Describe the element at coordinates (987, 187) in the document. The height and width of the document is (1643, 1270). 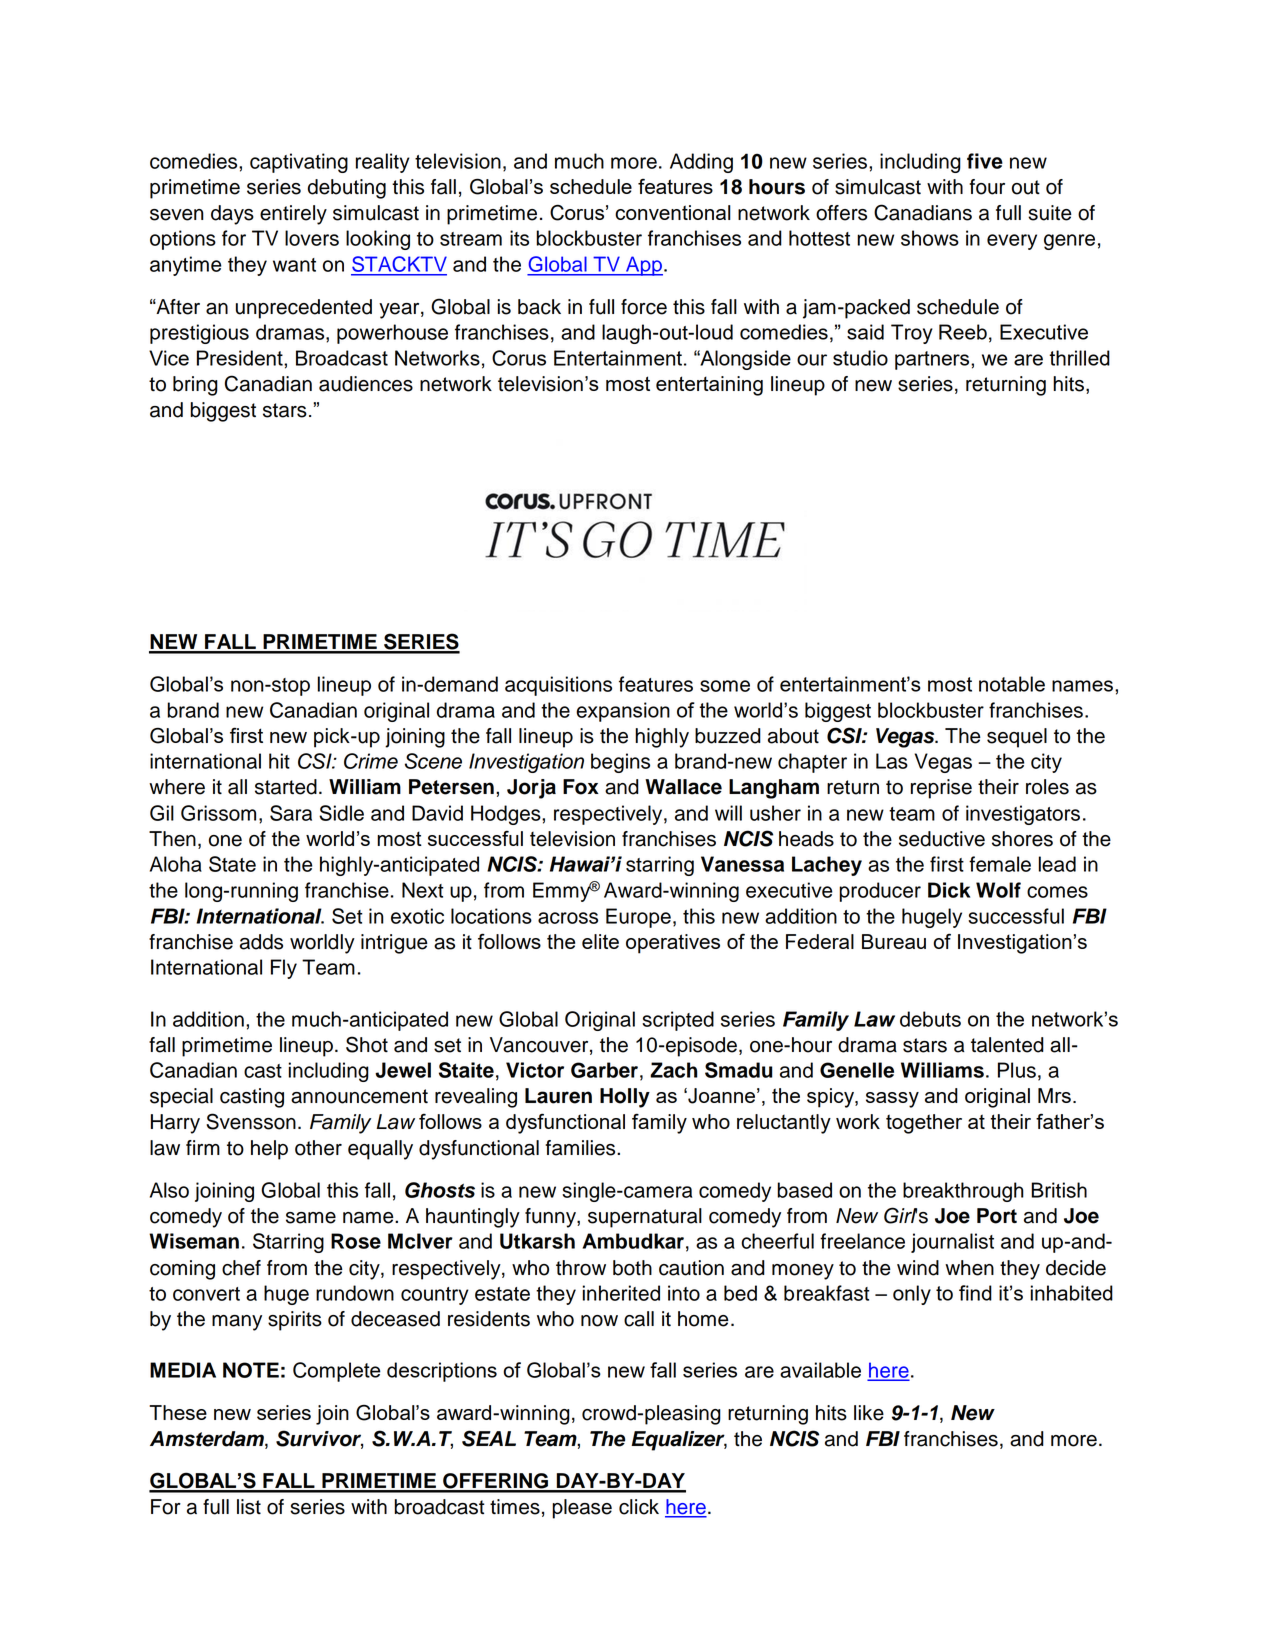
I see `four` at that location.
